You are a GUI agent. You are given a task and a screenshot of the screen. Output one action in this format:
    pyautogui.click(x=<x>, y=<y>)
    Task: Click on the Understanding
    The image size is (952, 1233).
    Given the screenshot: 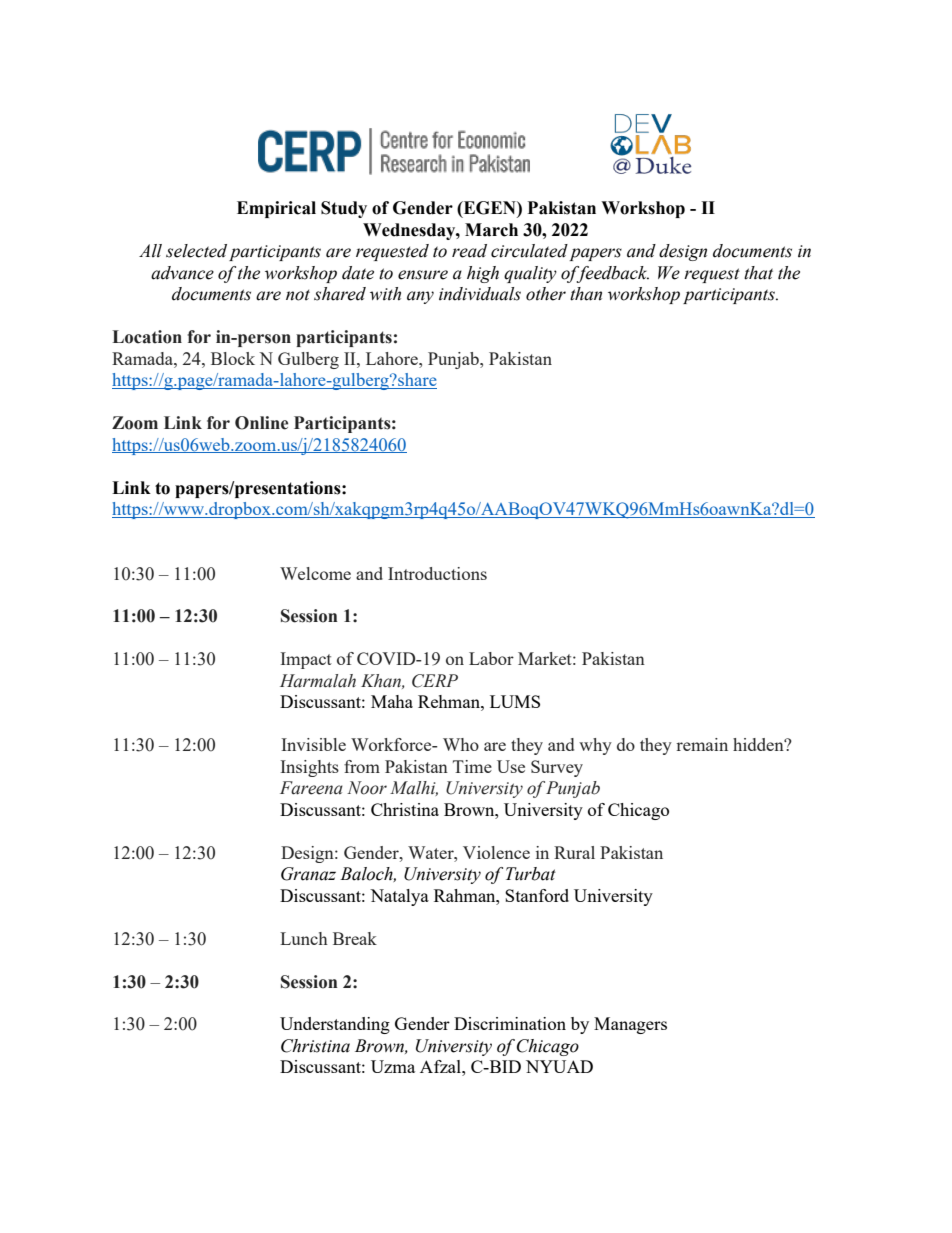 What is the action you would take?
    pyautogui.click(x=335, y=1025)
